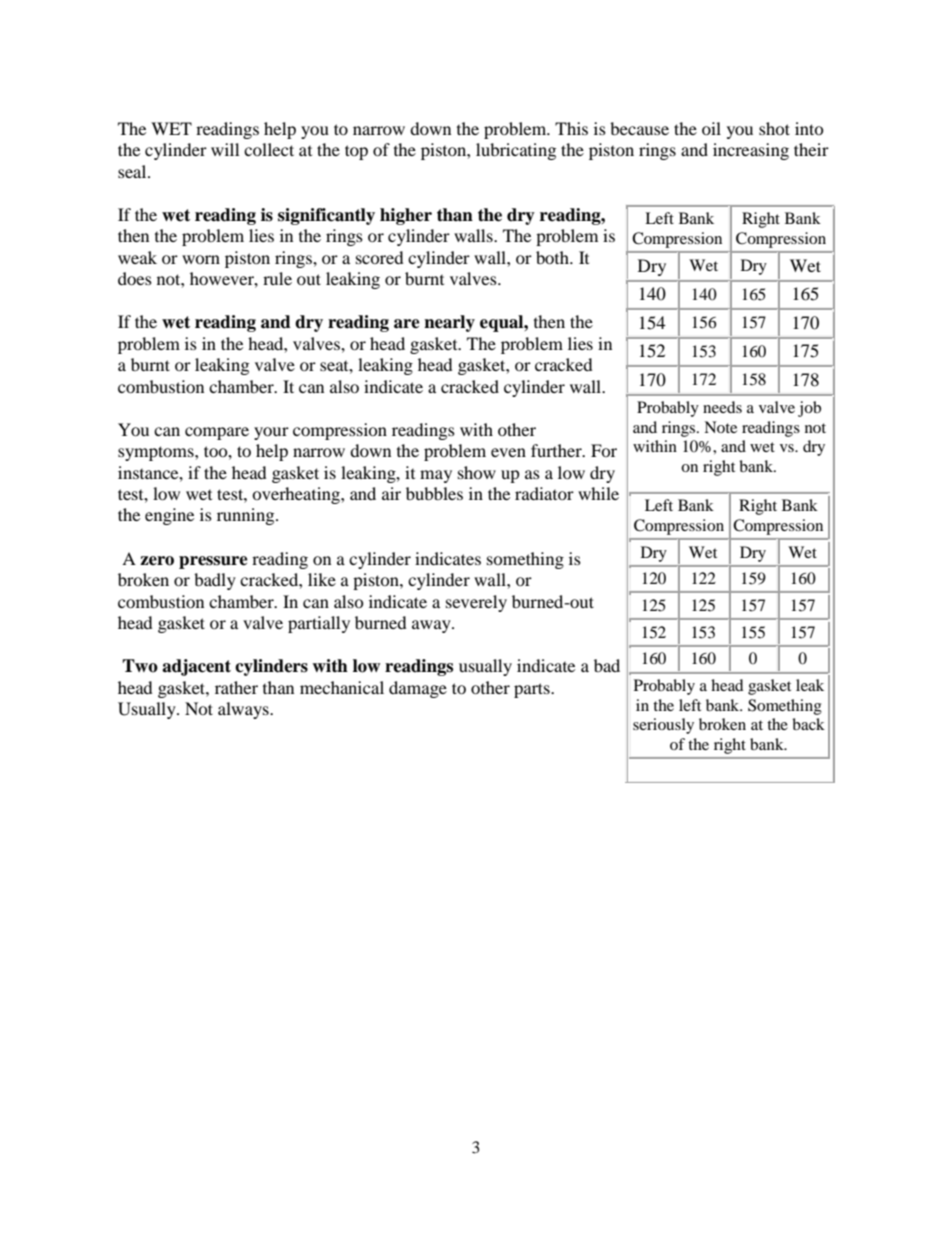 The image size is (952, 1233). I want to click on Note, so click(720, 427).
